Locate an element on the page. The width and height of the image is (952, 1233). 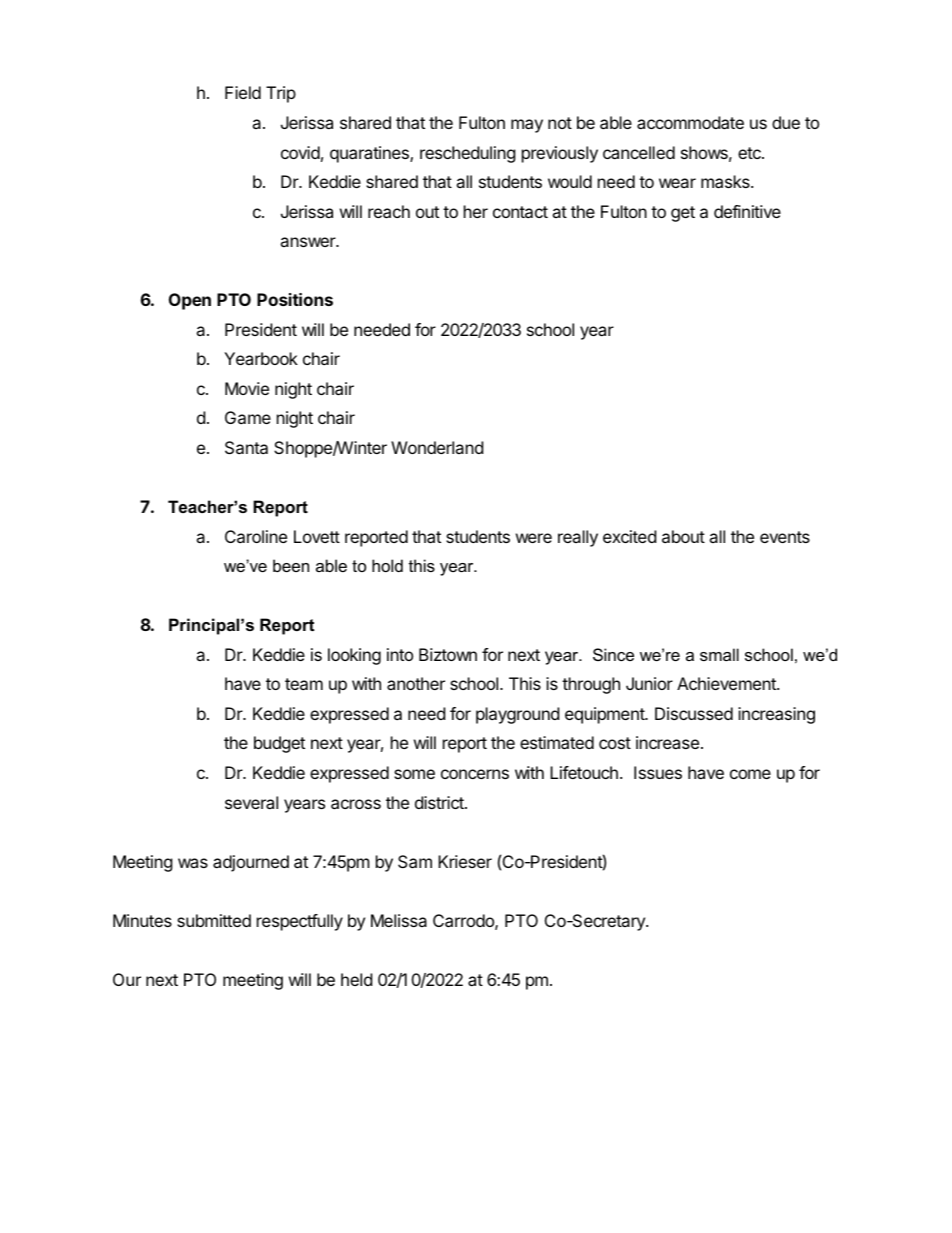
submitted is located at coordinates (214, 920).
